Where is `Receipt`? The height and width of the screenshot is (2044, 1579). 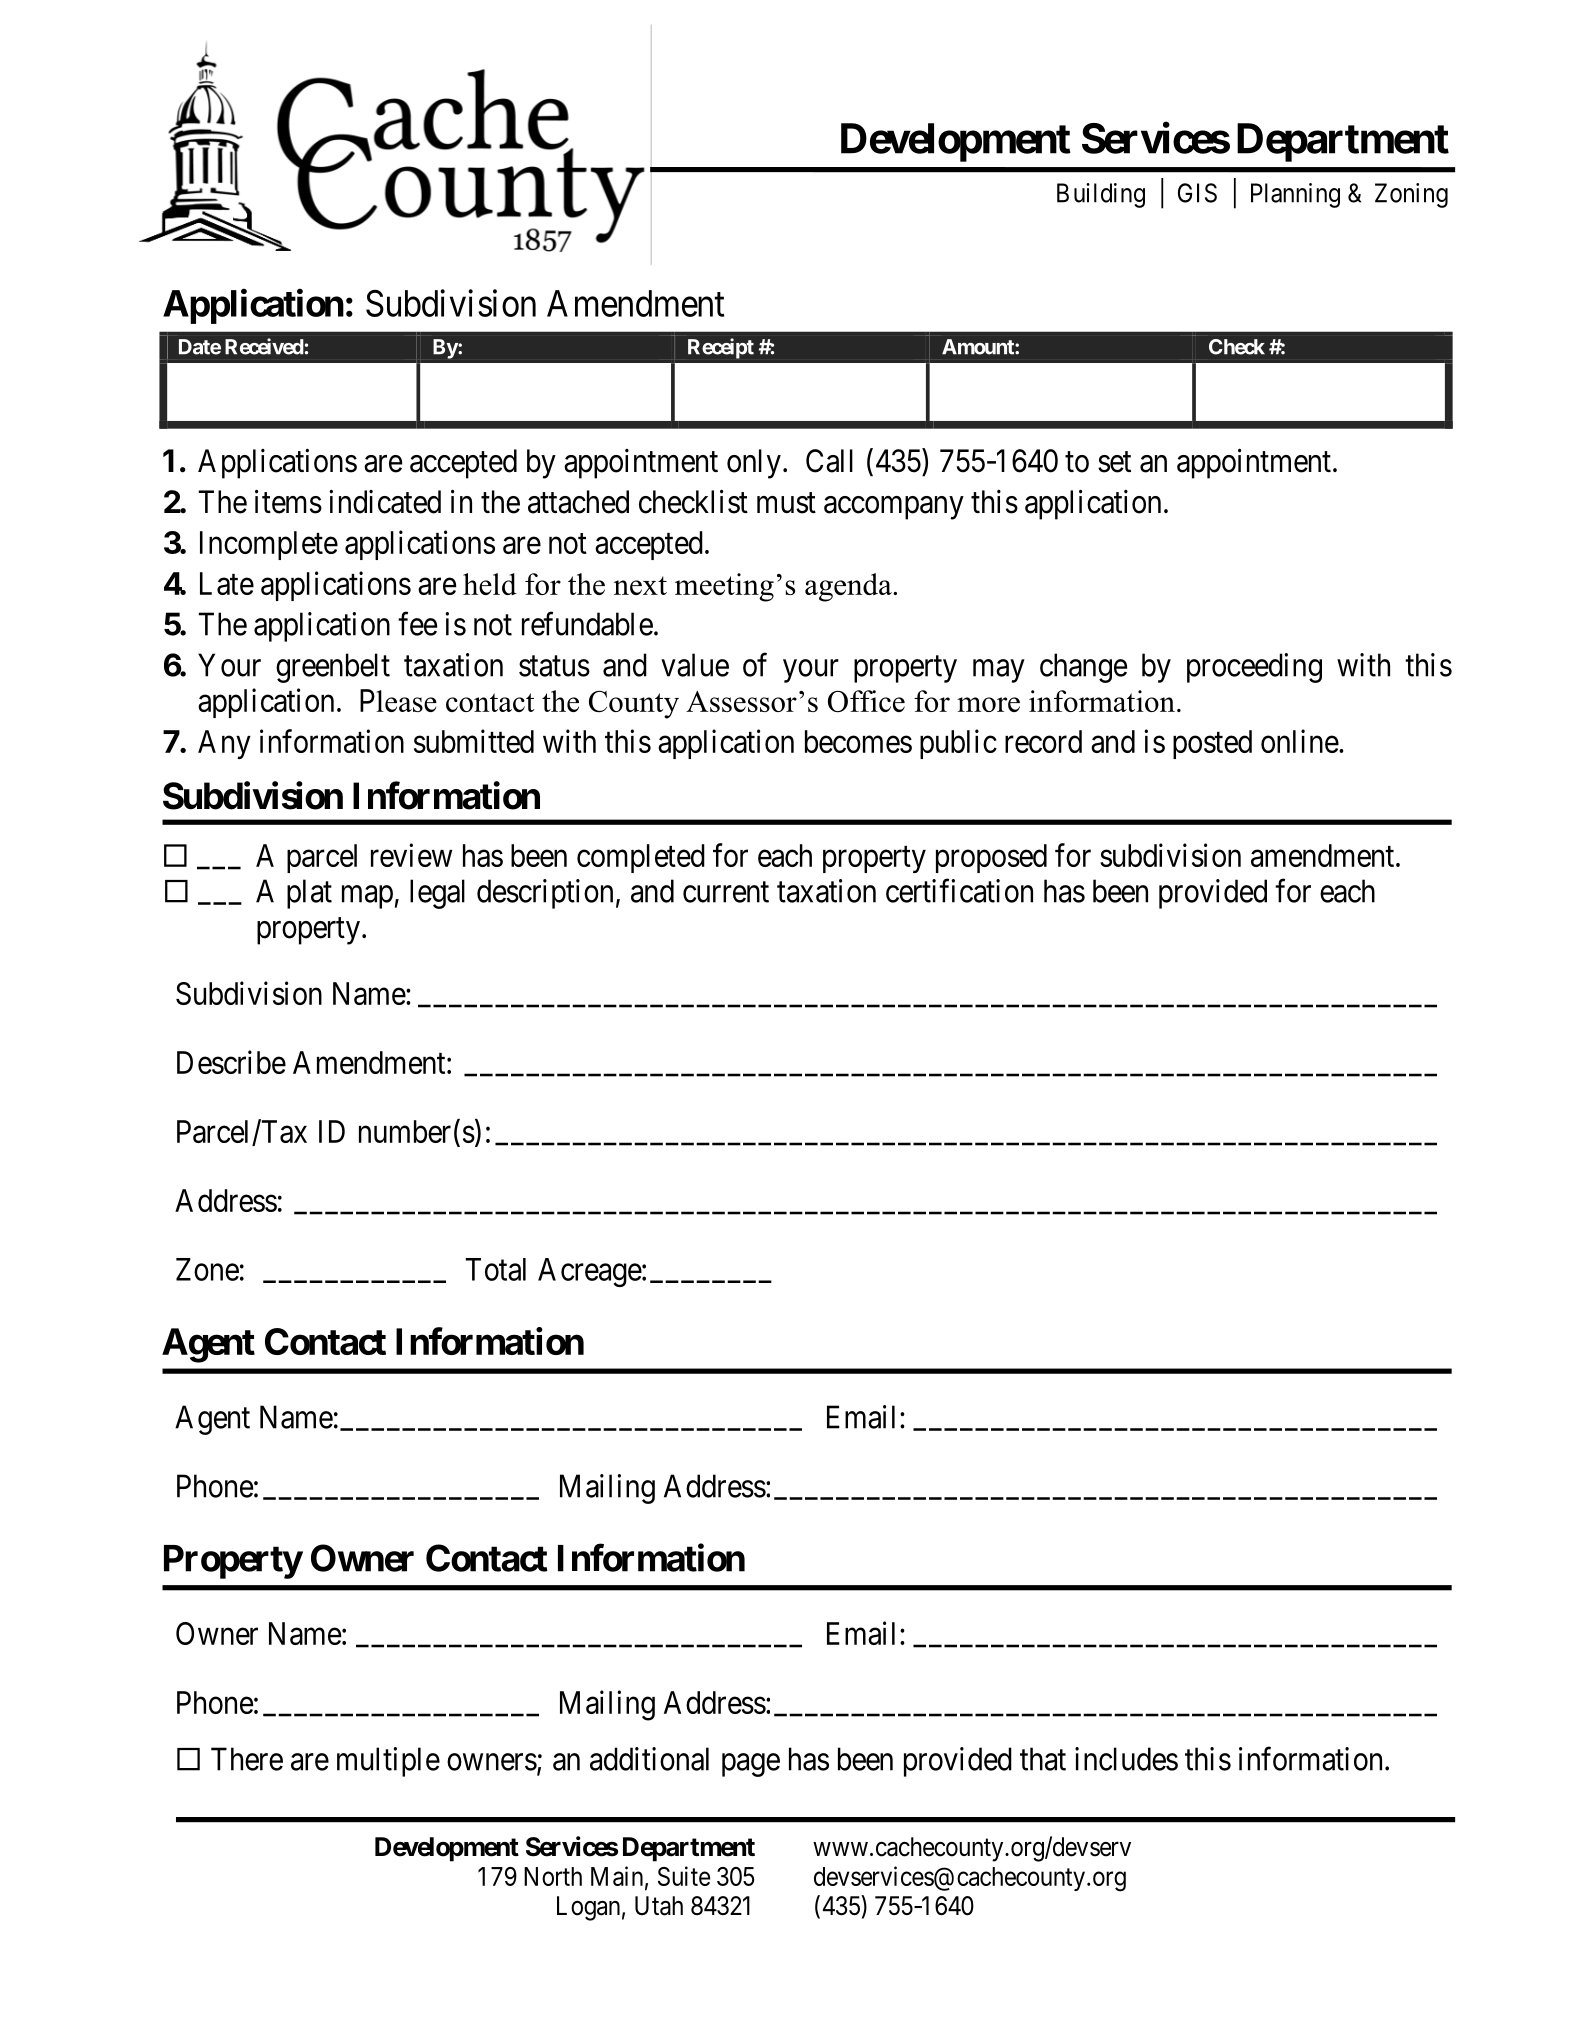
Receipt is located at coordinates (721, 348).
